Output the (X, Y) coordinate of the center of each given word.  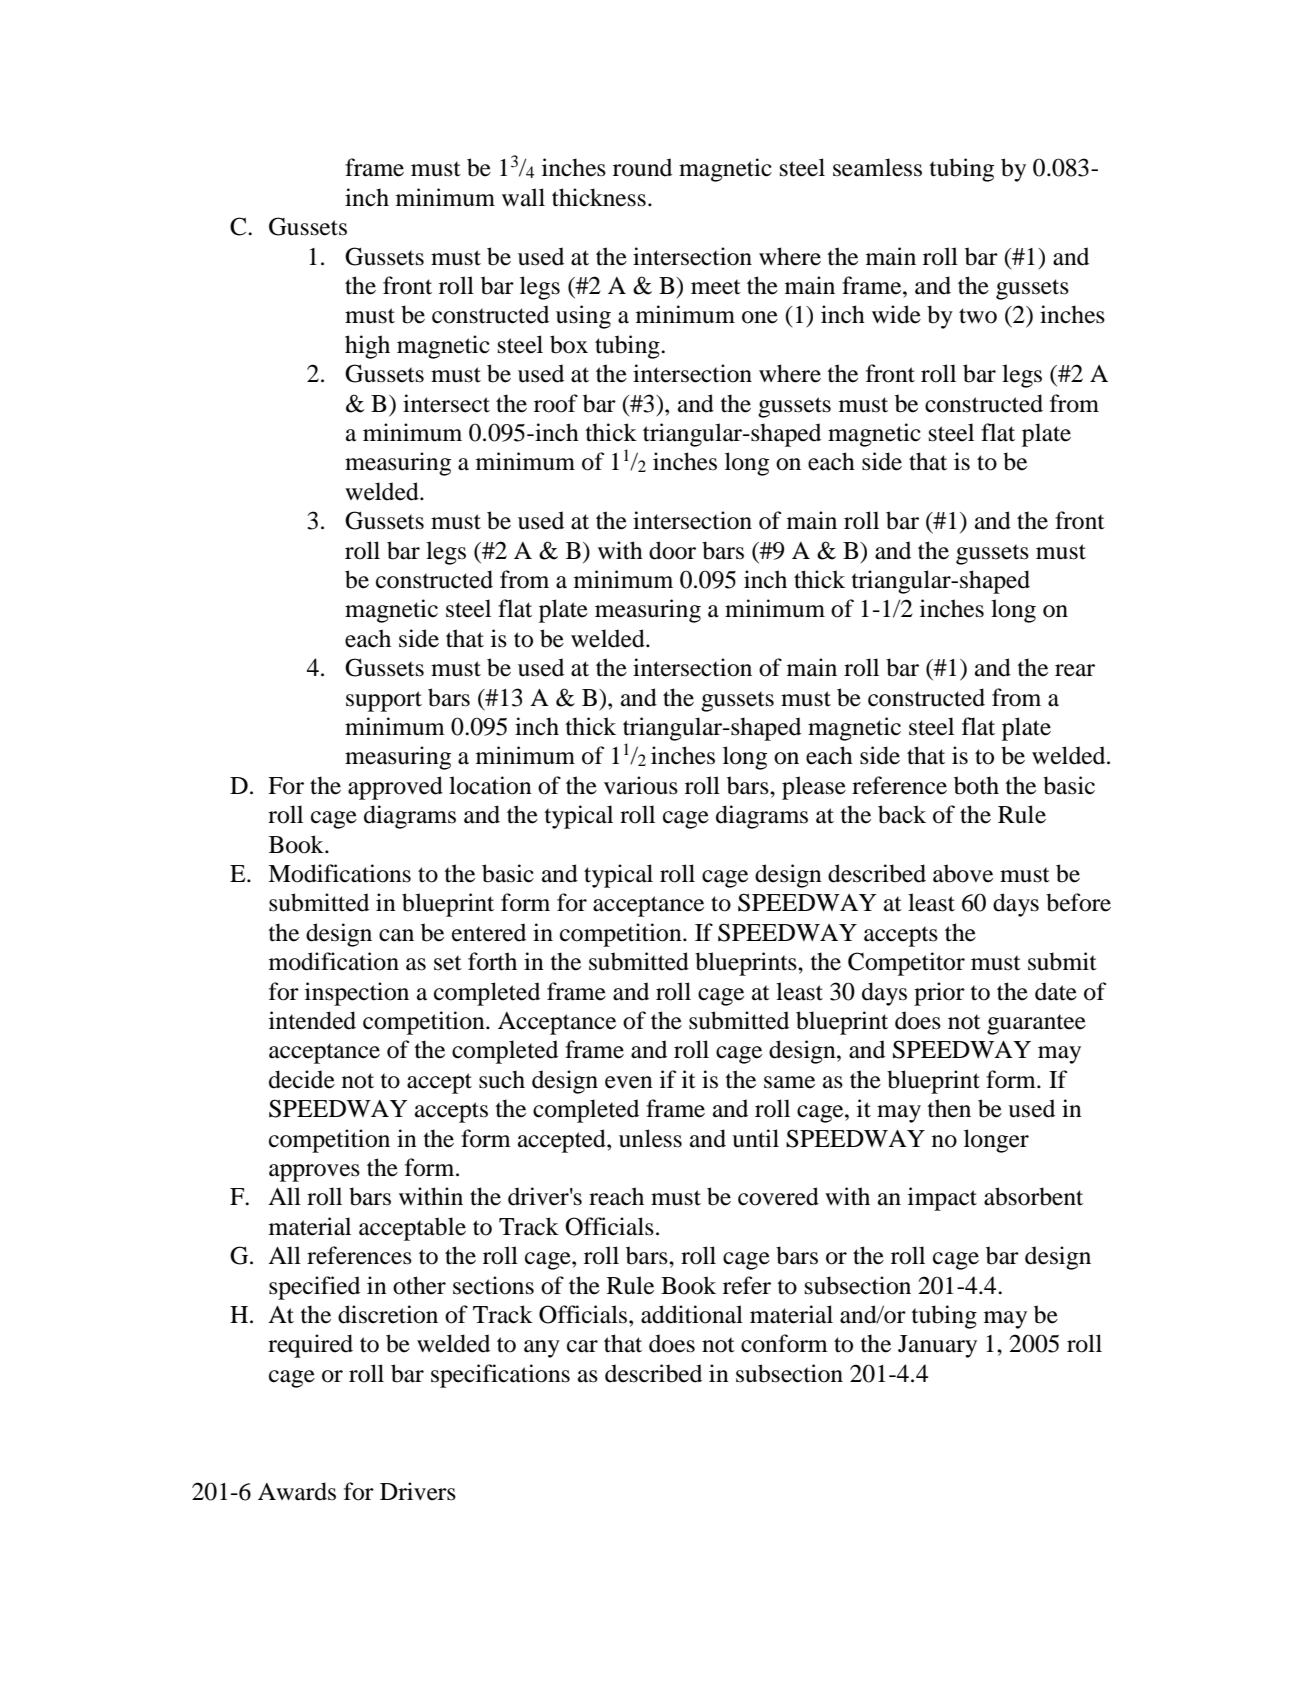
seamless (877, 167)
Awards (297, 1491)
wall (523, 197)
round (642, 167)
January (937, 1346)
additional (692, 1314)
